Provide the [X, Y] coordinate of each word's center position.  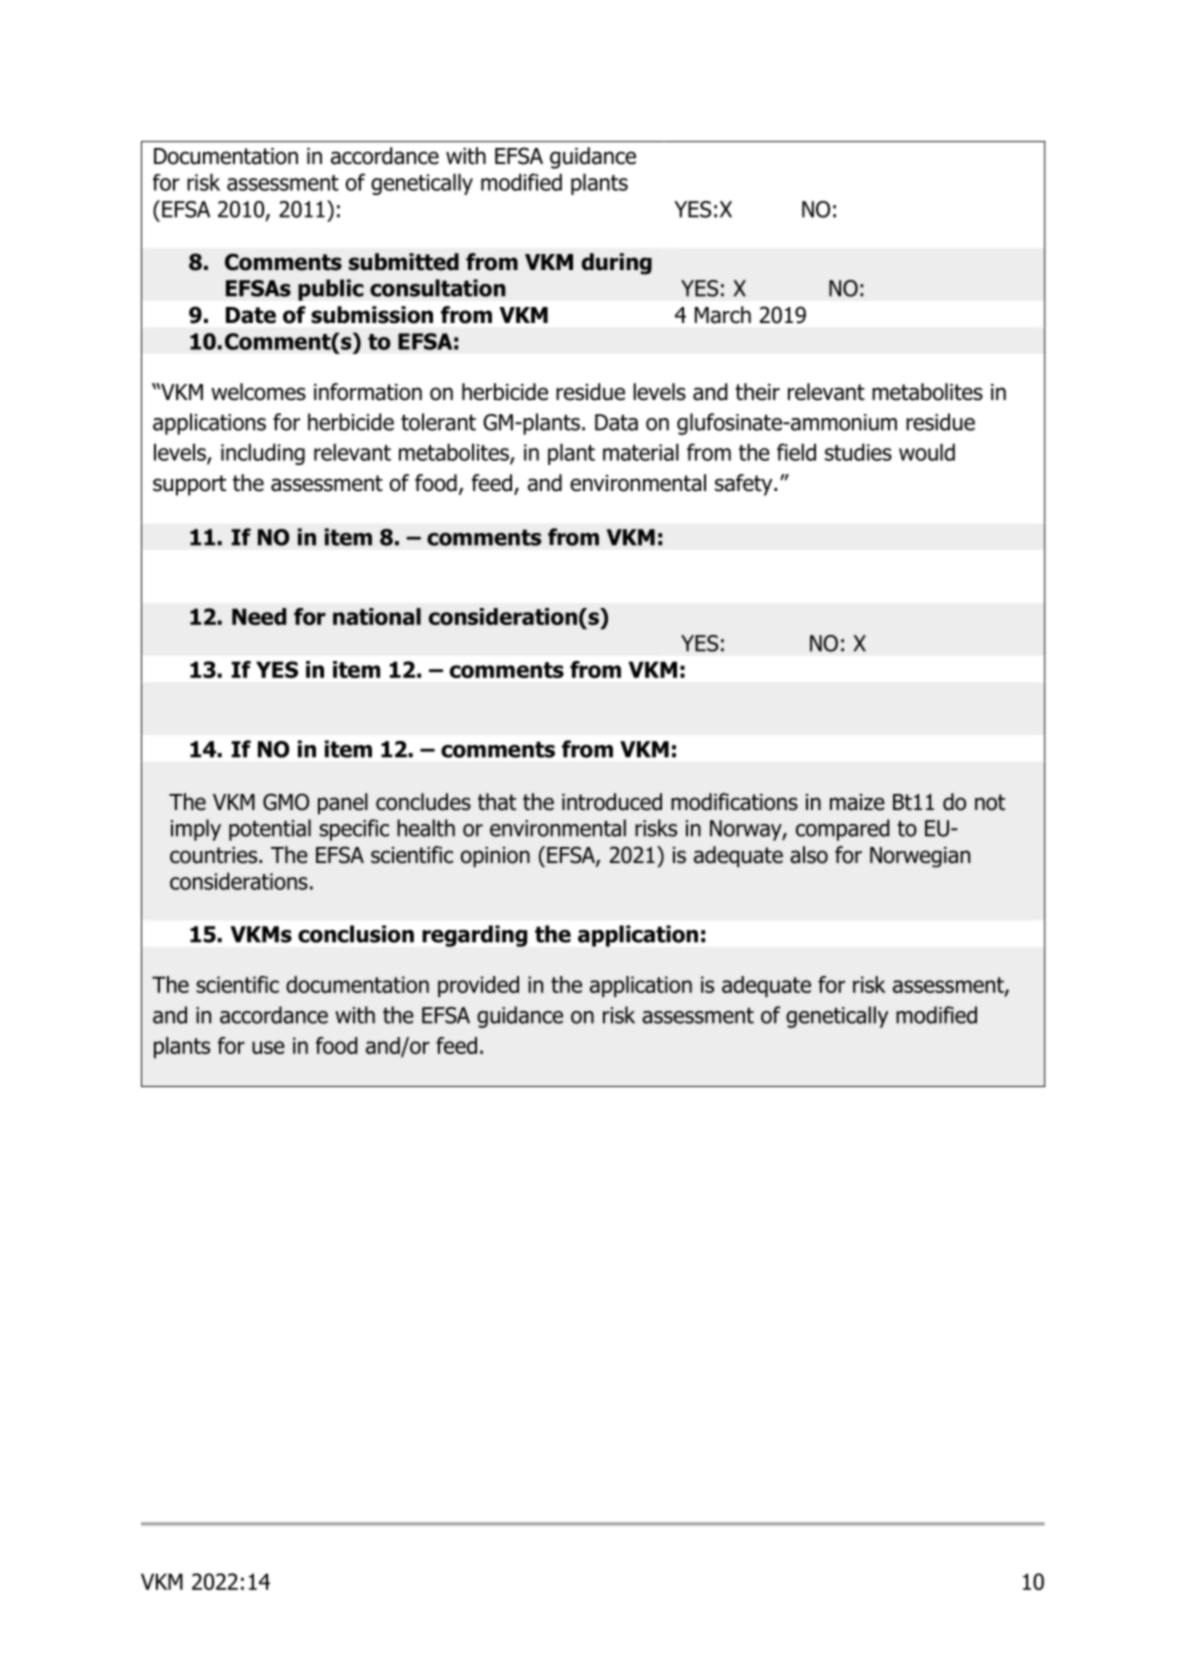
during [617, 264]
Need [259, 616]
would [927, 452]
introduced [612, 802]
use [268, 1047]
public [331, 290]
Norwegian [920, 857]
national [377, 616]
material [641, 452]
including [263, 454]
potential [270, 830]
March [723, 315]
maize [857, 802]
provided [478, 986]
